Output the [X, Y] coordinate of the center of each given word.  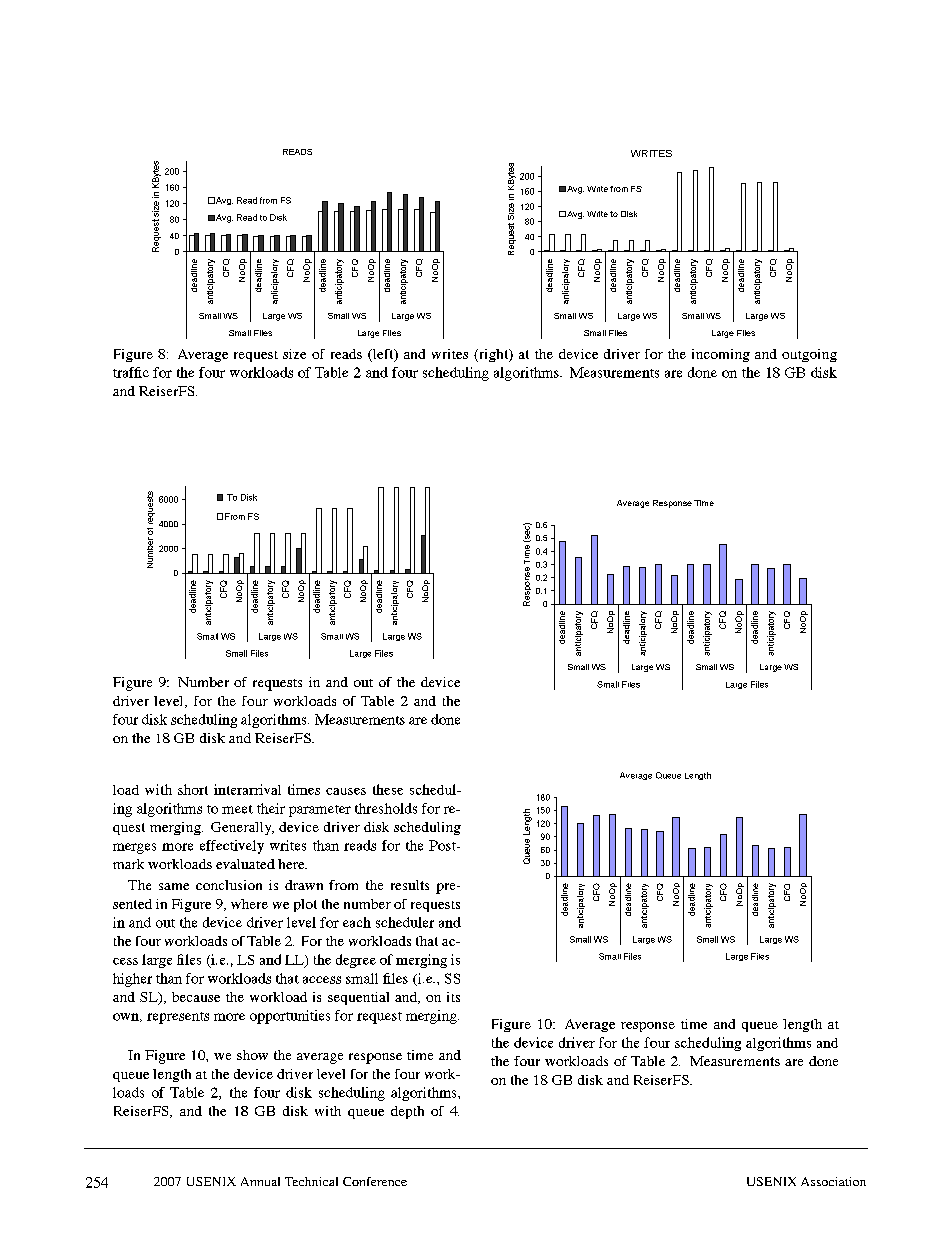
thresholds [386, 808]
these [388, 789]
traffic [131, 372]
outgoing [809, 355]
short [193, 789]
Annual [260, 1181]
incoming [721, 355]
